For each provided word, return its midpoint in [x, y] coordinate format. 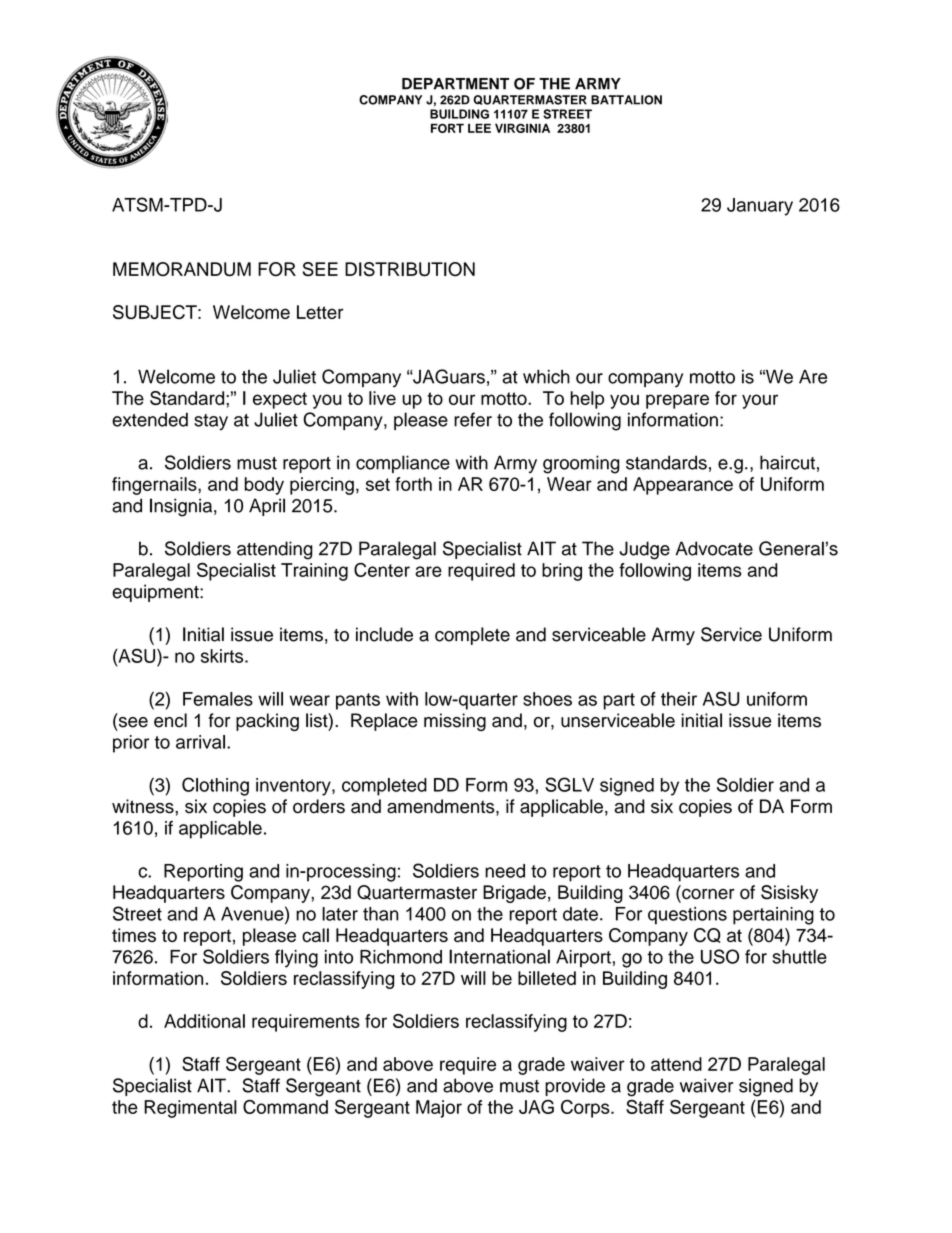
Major [439, 1109]
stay [211, 422]
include [384, 634]
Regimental [190, 1109]
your [760, 401]
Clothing [215, 786]
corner [707, 894]
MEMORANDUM [182, 269]
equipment [156, 593]
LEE [479, 128]
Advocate [714, 548]
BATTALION [626, 100]
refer [473, 419]
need [505, 871]
